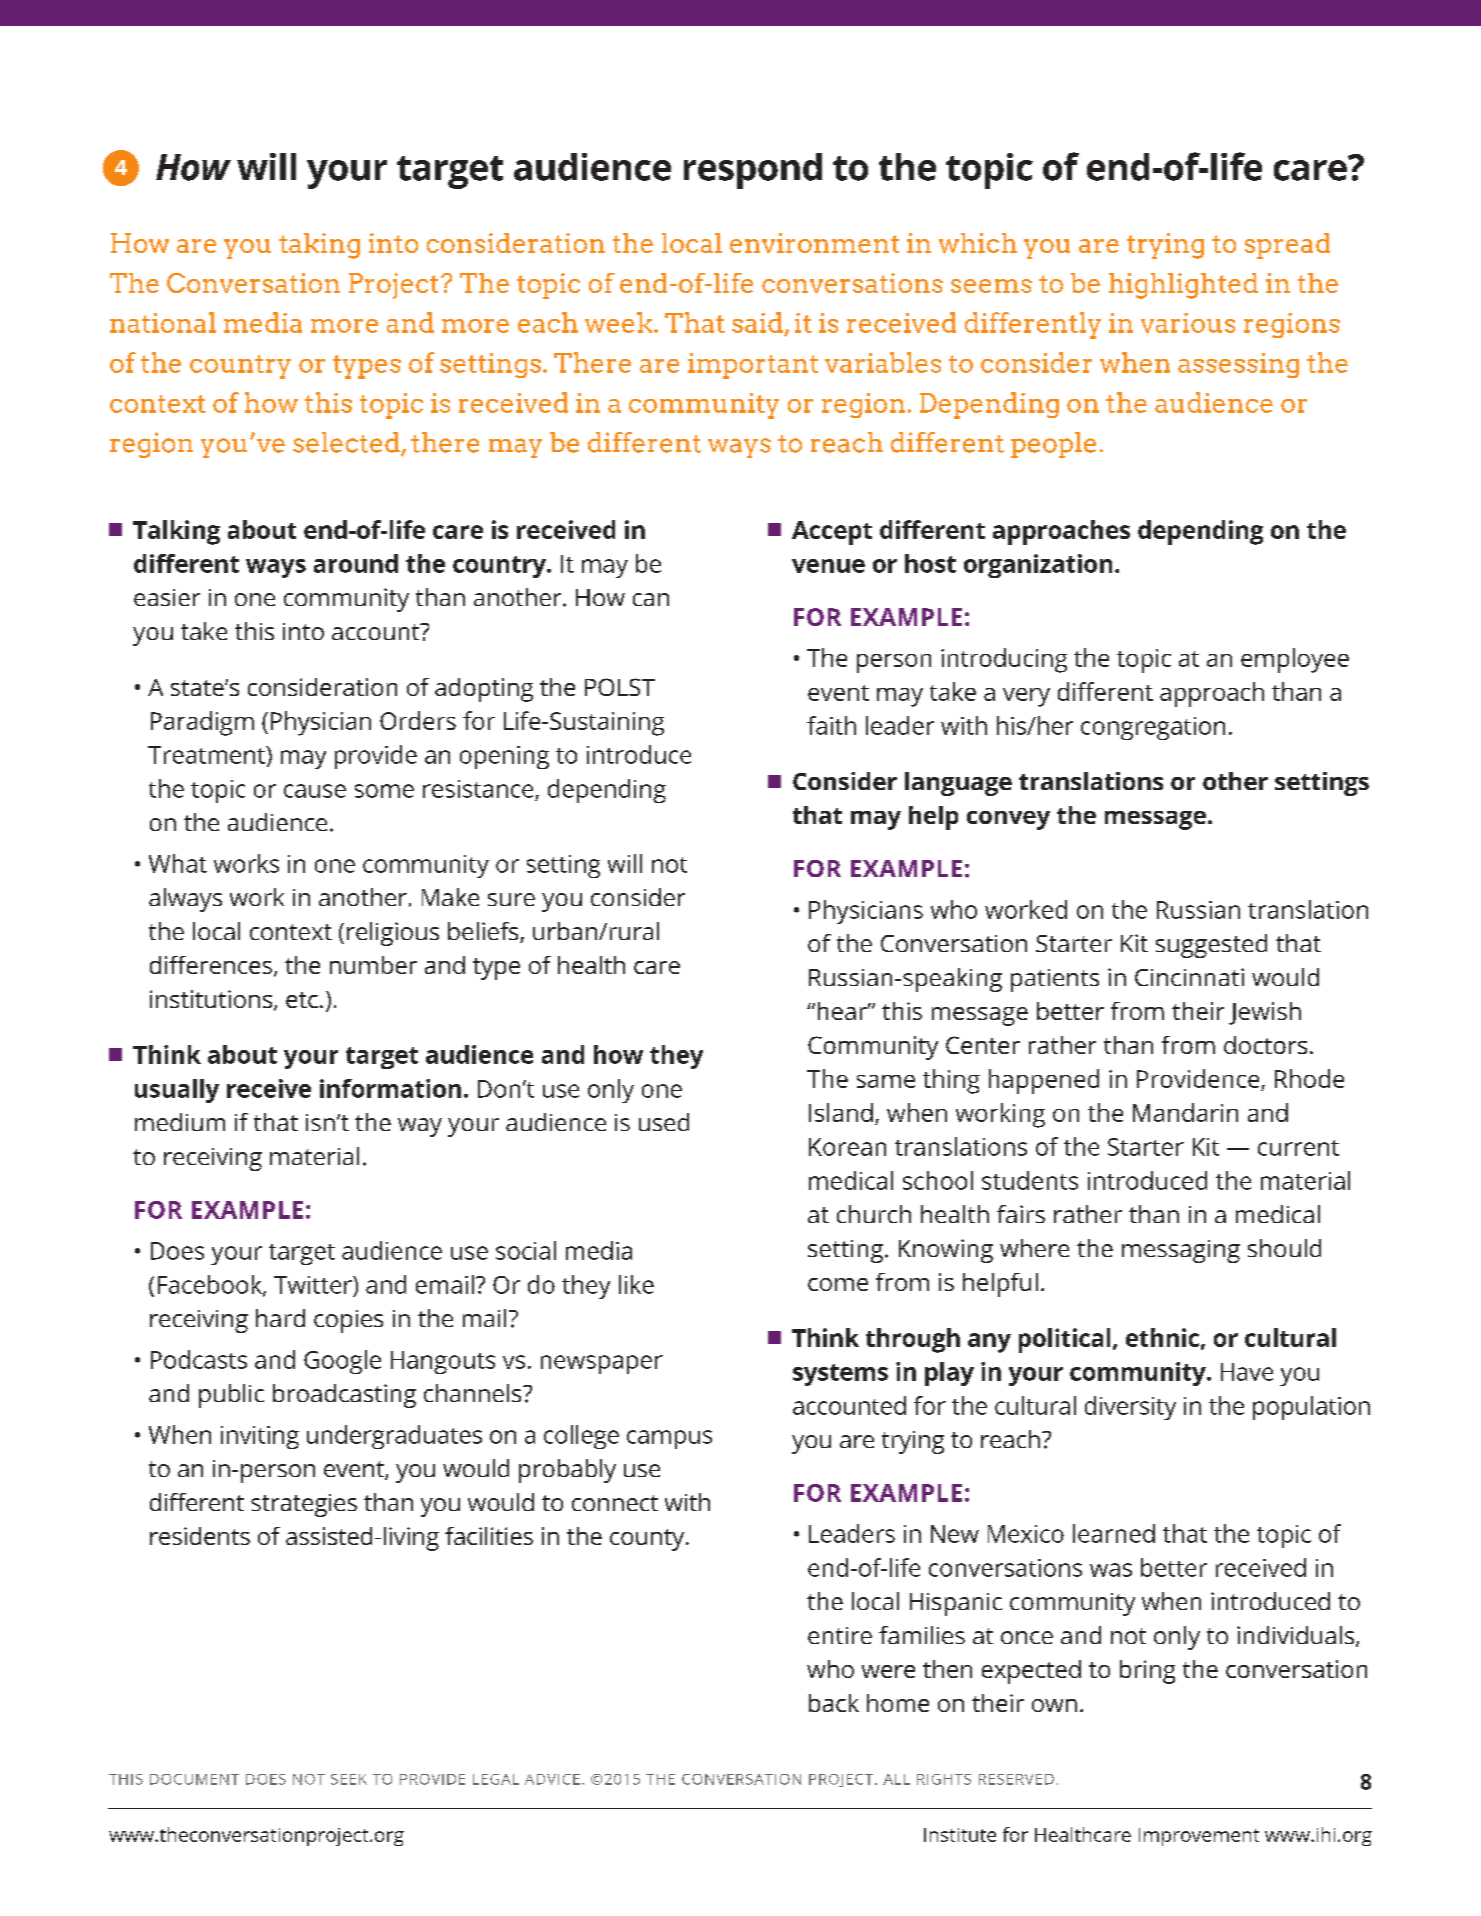 This document has height=1916, width=1481. Describe the element at coordinates (1038, 566) in the document. I see `organization` at that location.
